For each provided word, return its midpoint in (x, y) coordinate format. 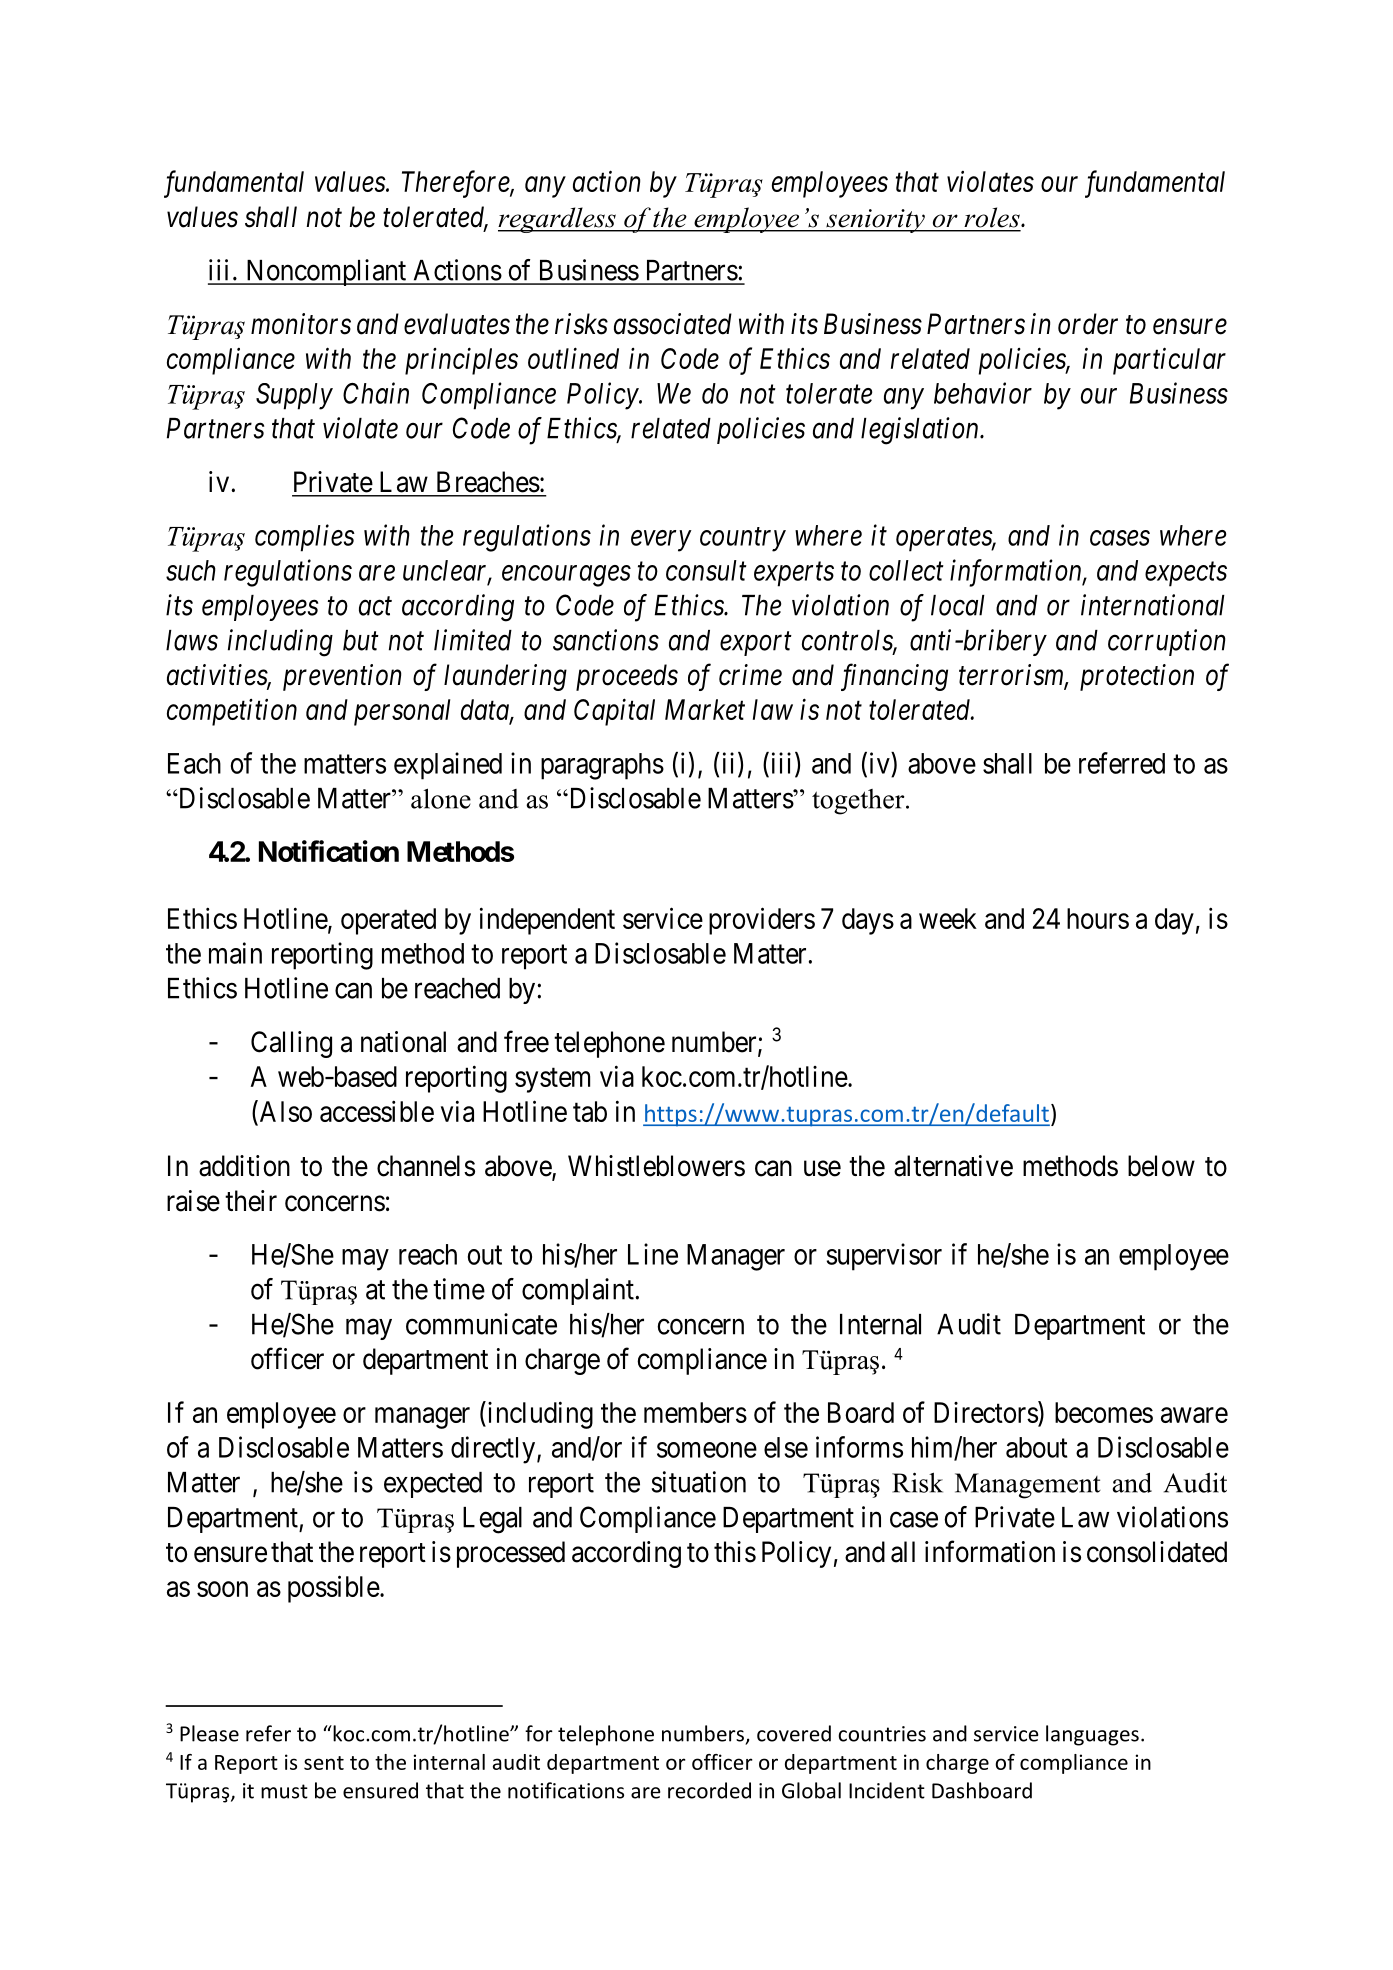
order (1088, 324)
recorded (709, 1790)
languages (1092, 1735)
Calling (291, 1044)
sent (324, 1763)
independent (547, 921)
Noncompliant (326, 272)
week (948, 918)
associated (673, 324)
